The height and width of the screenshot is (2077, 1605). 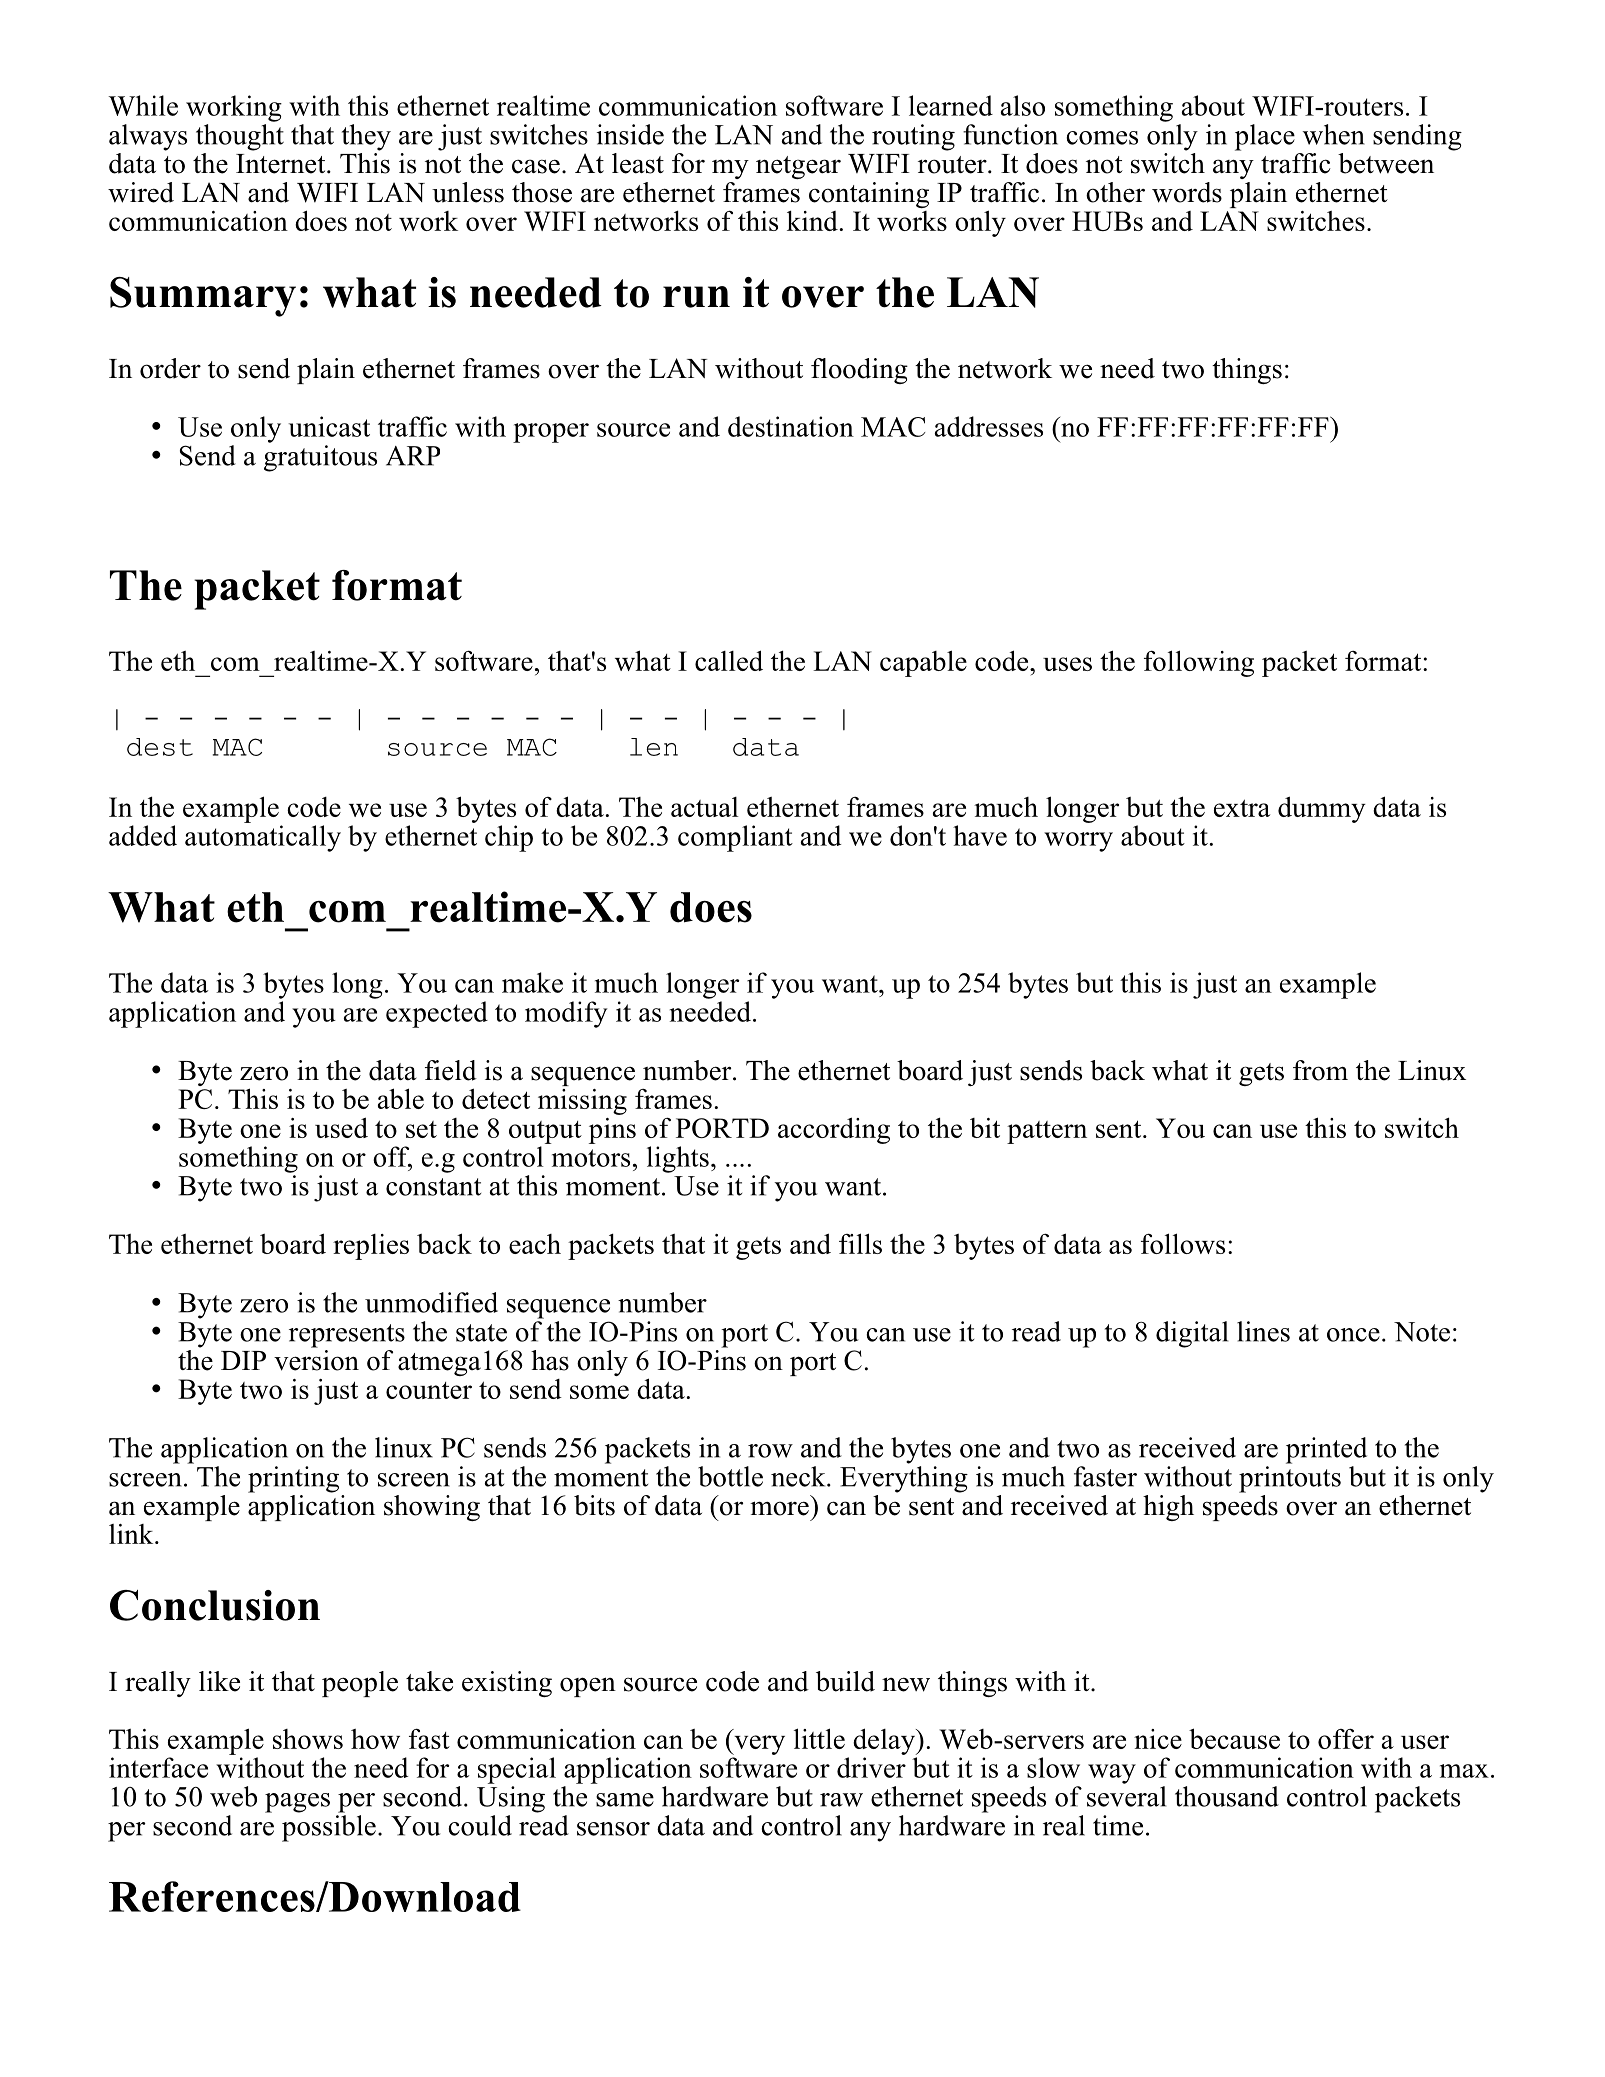 What do you see at coordinates (841, 1800) in the screenshot?
I see `raw` at bounding box center [841, 1800].
